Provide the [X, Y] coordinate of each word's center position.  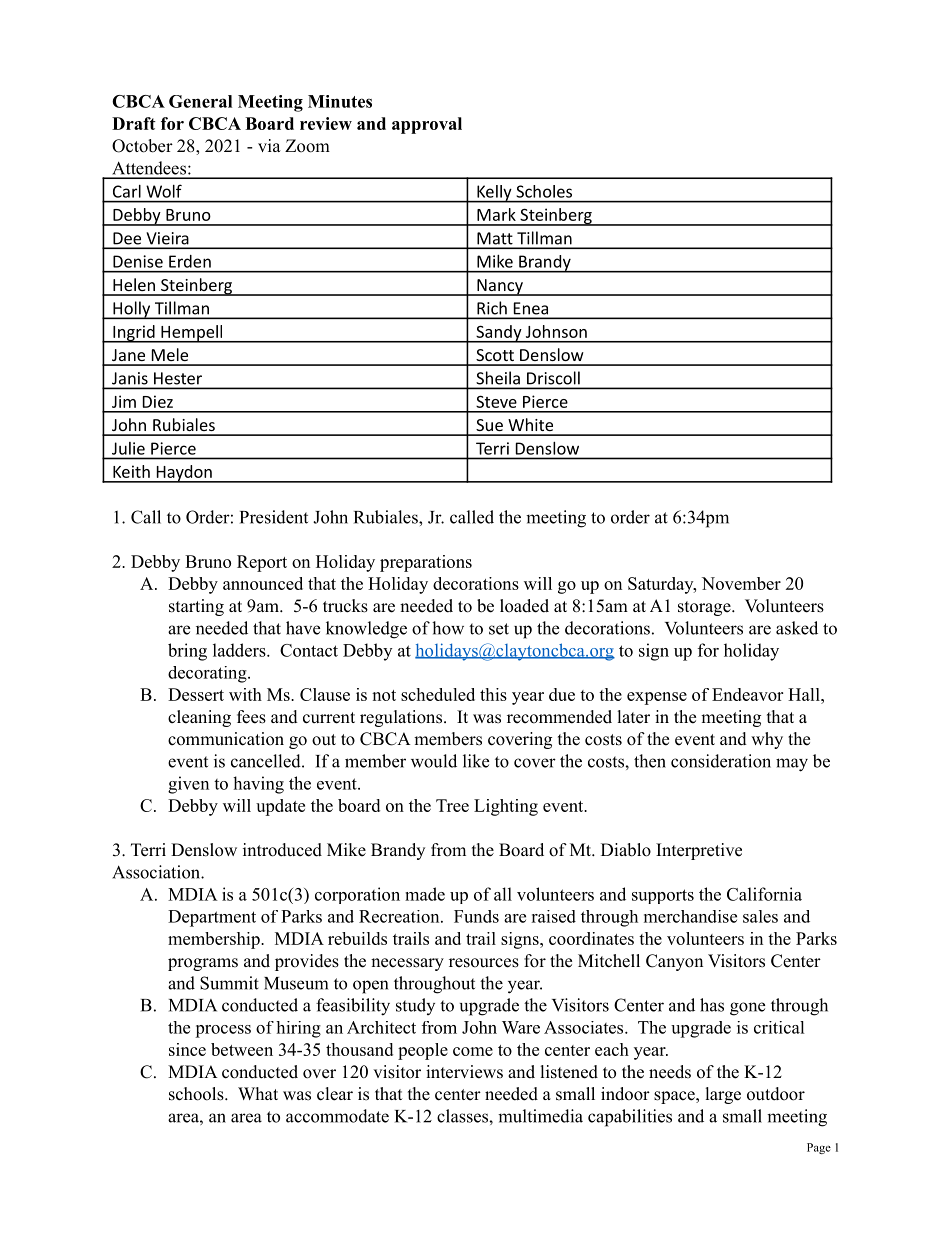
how [448, 628]
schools [197, 1094]
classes [463, 1116]
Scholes [544, 191]
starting [196, 607]
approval [427, 125]
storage [705, 608]
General [200, 101]
